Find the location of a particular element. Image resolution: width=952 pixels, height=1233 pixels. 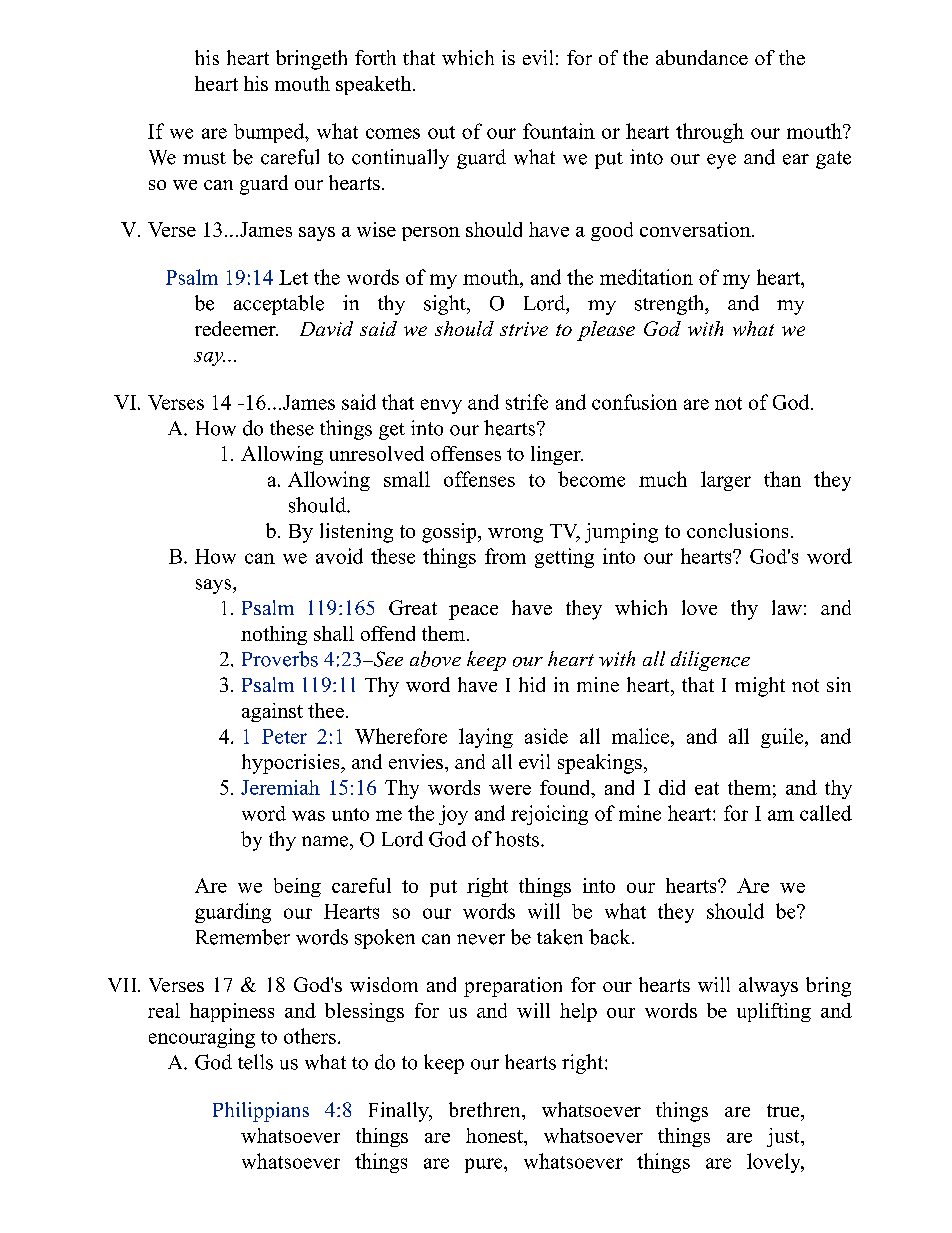

just is located at coordinates (784, 1137).
